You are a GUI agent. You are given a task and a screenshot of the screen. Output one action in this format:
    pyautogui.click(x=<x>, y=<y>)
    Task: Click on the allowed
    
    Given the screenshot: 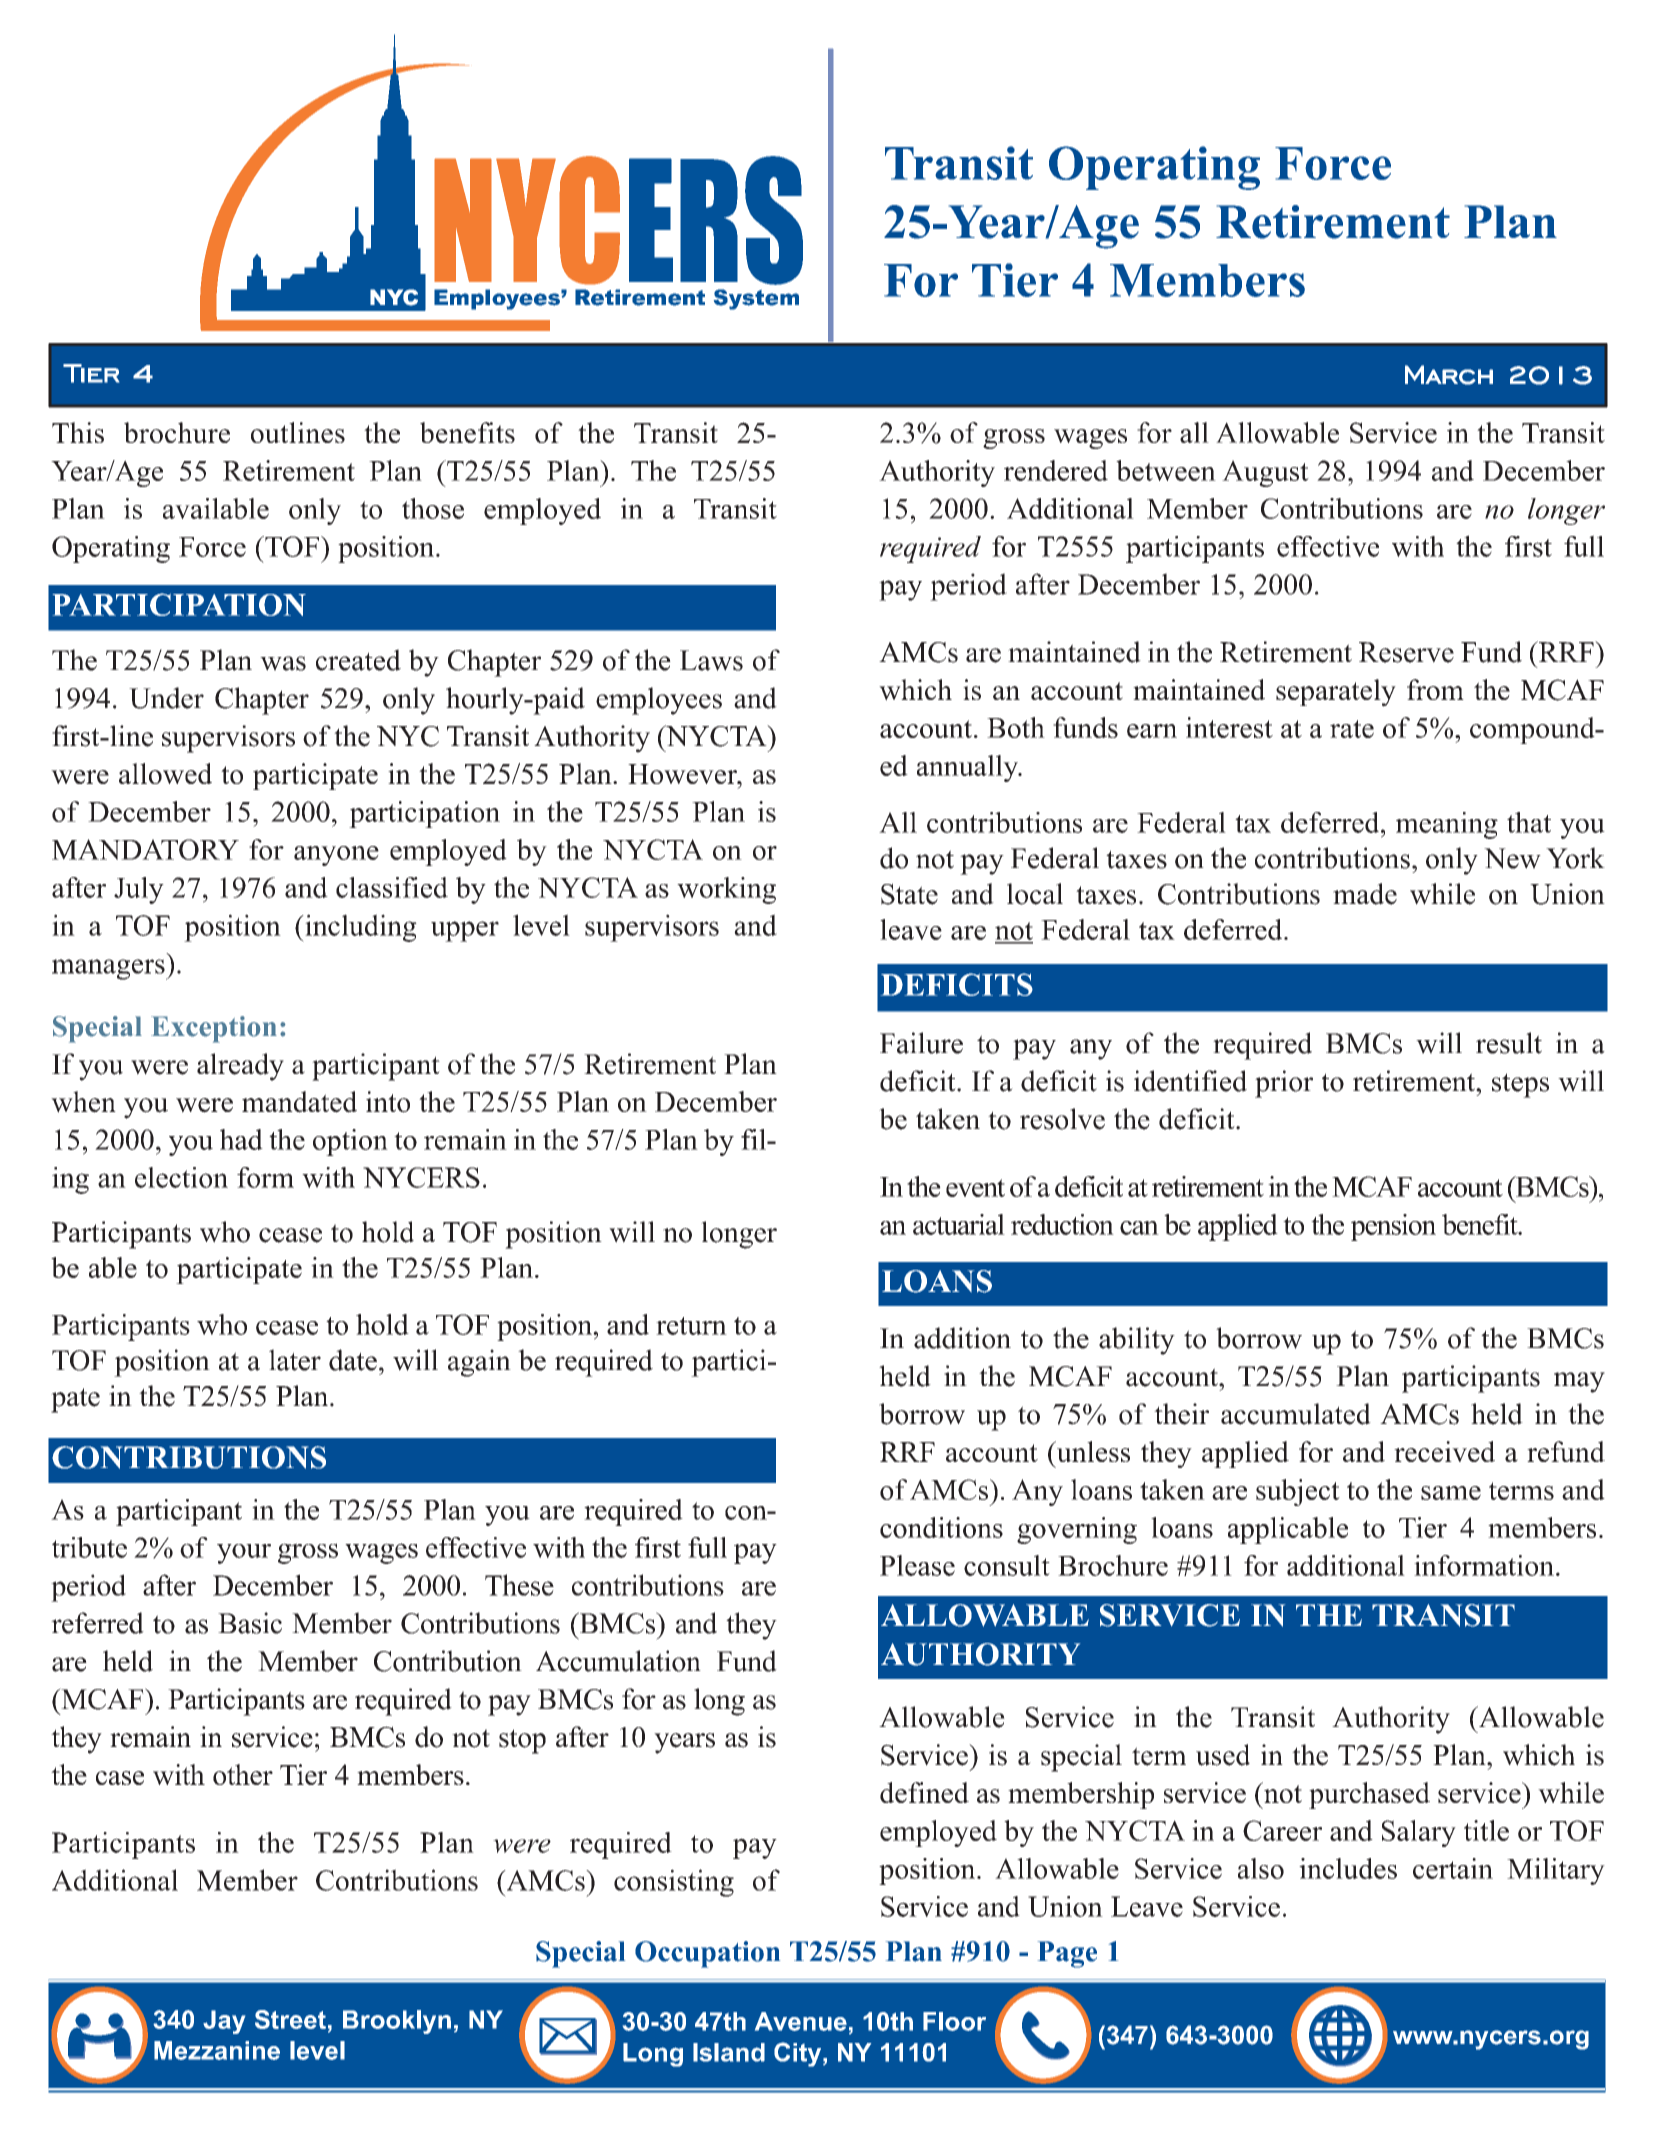 What is the action you would take?
    pyautogui.click(x=165, y=773)
